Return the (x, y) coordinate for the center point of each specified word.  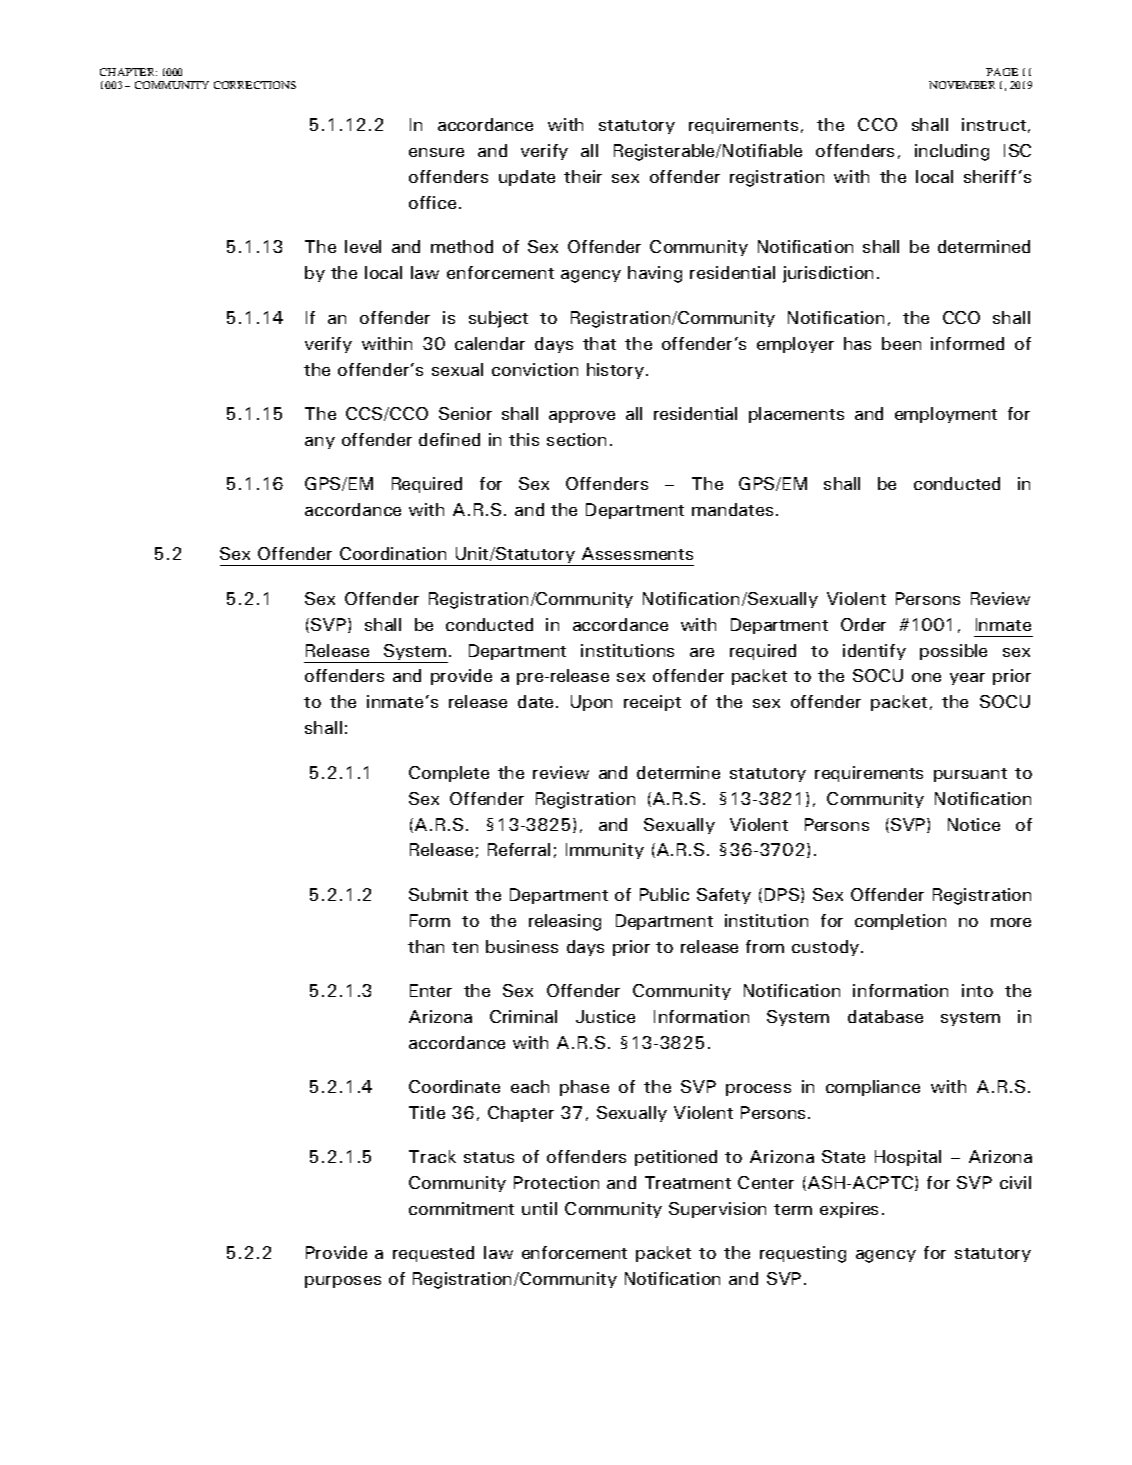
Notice (974, 824)
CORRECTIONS (255, 85)
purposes (343, 1282)
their (583, 176)
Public (664, 894)
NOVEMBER (962, 85)
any (320, 443)
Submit (438, 894)
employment (946, 415)
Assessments (637, 553)
